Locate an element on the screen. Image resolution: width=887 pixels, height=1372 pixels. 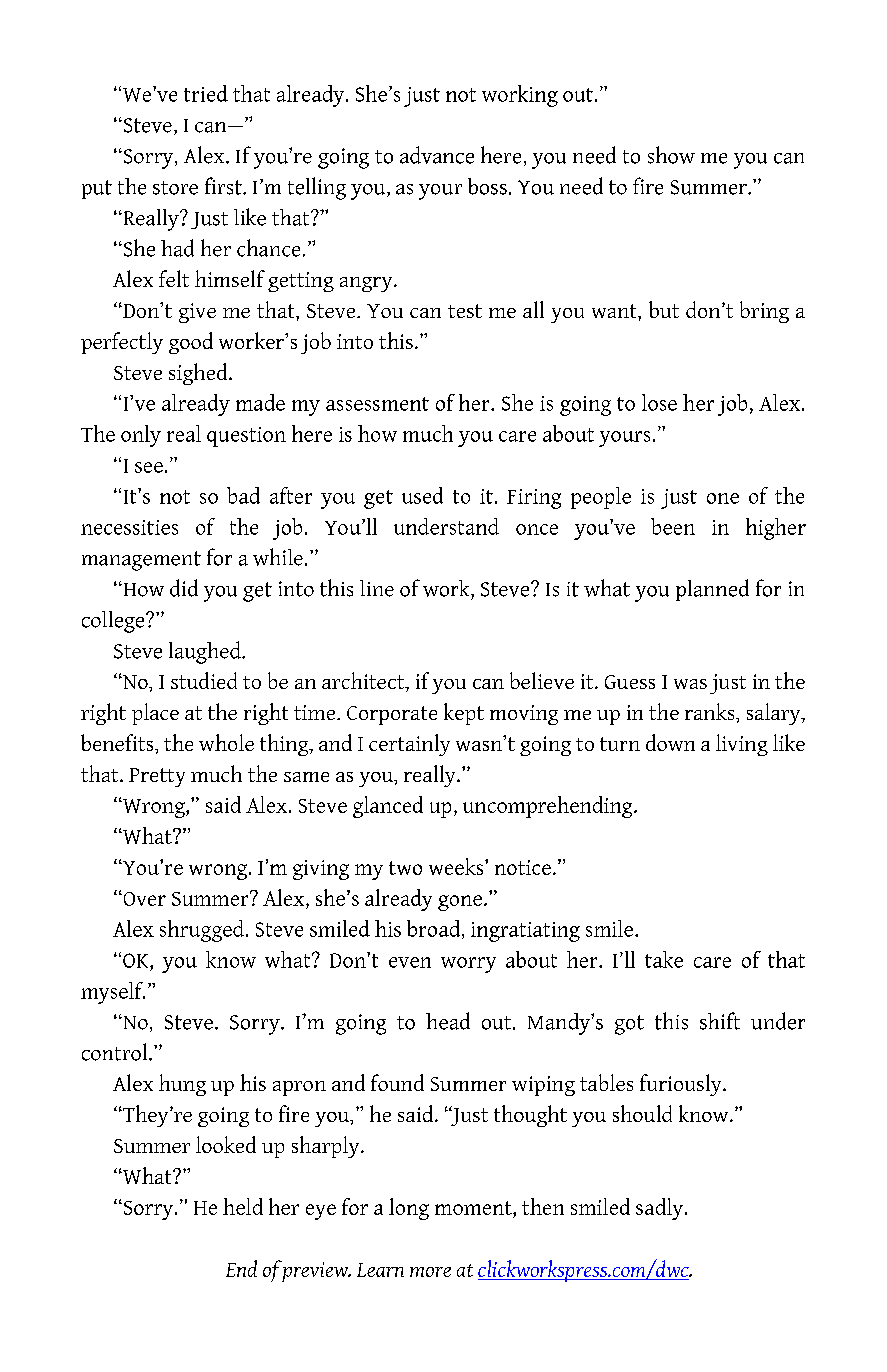
take is located at coordinates (664, 959).
